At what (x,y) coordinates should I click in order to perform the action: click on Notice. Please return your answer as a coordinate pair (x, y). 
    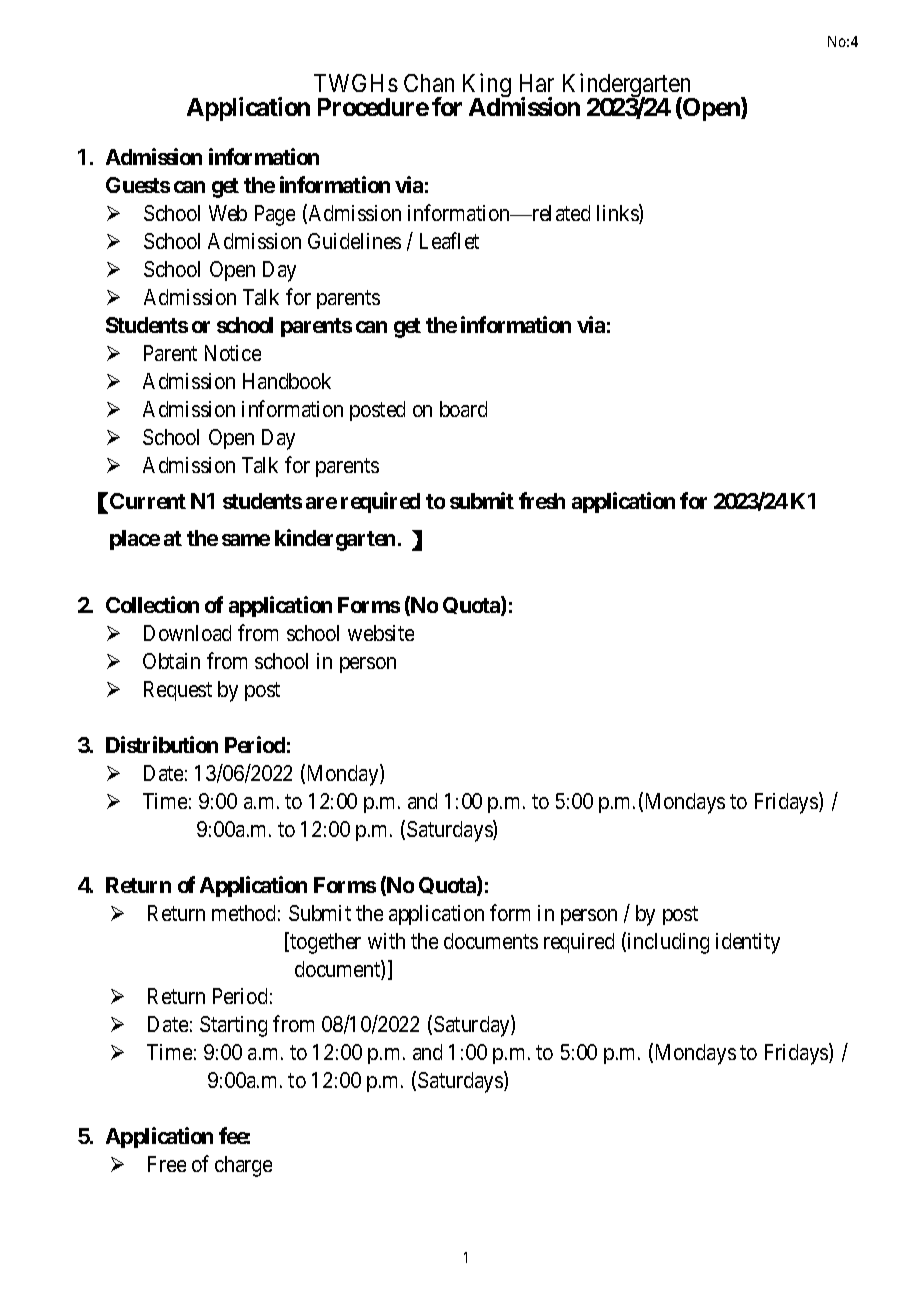
    Looking at the image, I should click on (233, 353).
